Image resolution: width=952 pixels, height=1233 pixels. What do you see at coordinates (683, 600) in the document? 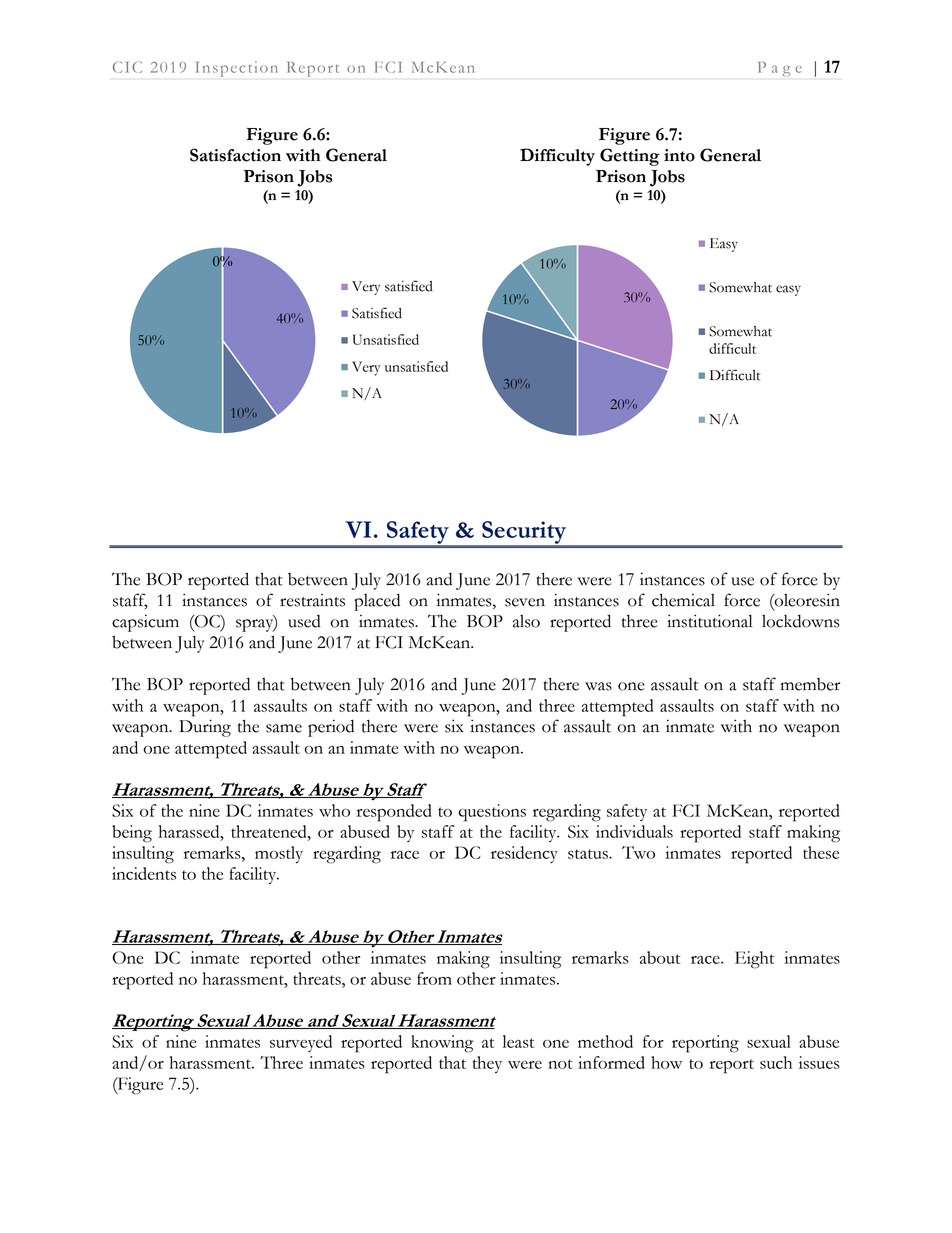
I see `chemical` at bounding box center [683, 600].
